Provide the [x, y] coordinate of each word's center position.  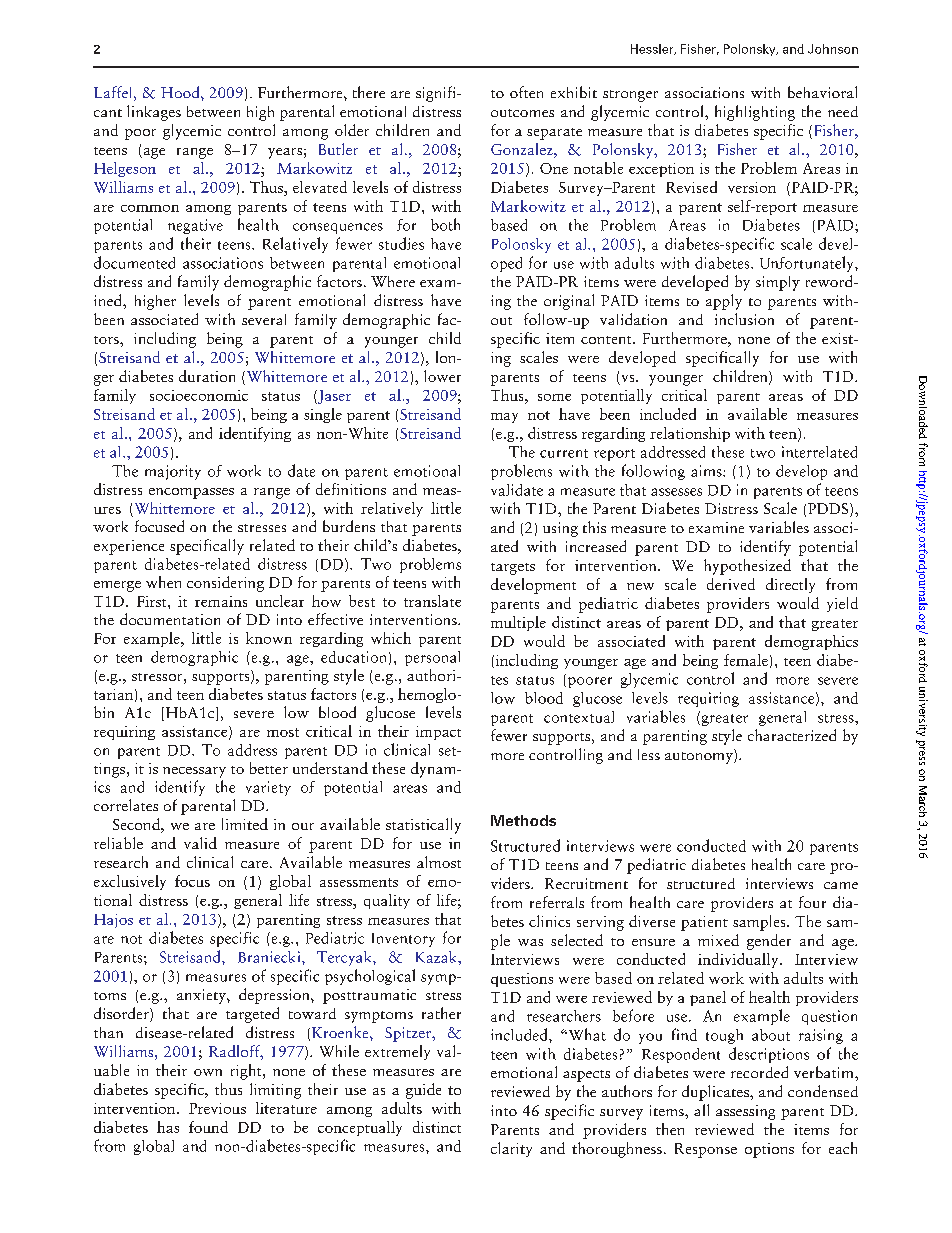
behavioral [822, 92]
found [208, 1127]
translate [432, 601]
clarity [511, 1149]
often [526, 92]
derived [731, 584]
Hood [181, 92]
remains [221, 601]
